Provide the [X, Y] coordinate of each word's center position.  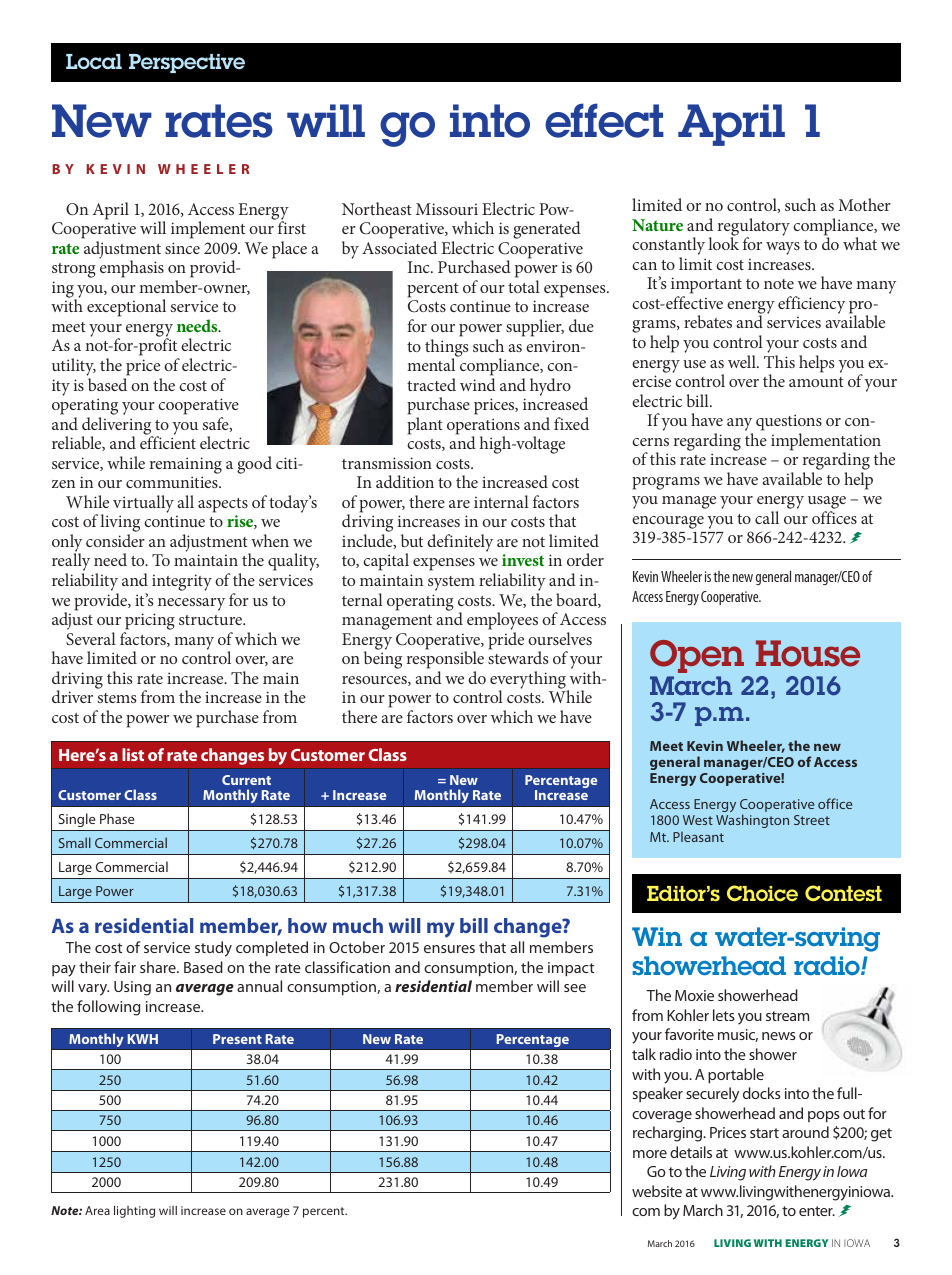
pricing [149, 623]
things [446, 349]
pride [506, 641]
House [808, 653]
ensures [449, 949]
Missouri [447, 209]
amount [816, 382]
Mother [864, 204]
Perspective [187, 63]
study [213, 949]
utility [74, 368]
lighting [134, 1211]
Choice [762, 893]
